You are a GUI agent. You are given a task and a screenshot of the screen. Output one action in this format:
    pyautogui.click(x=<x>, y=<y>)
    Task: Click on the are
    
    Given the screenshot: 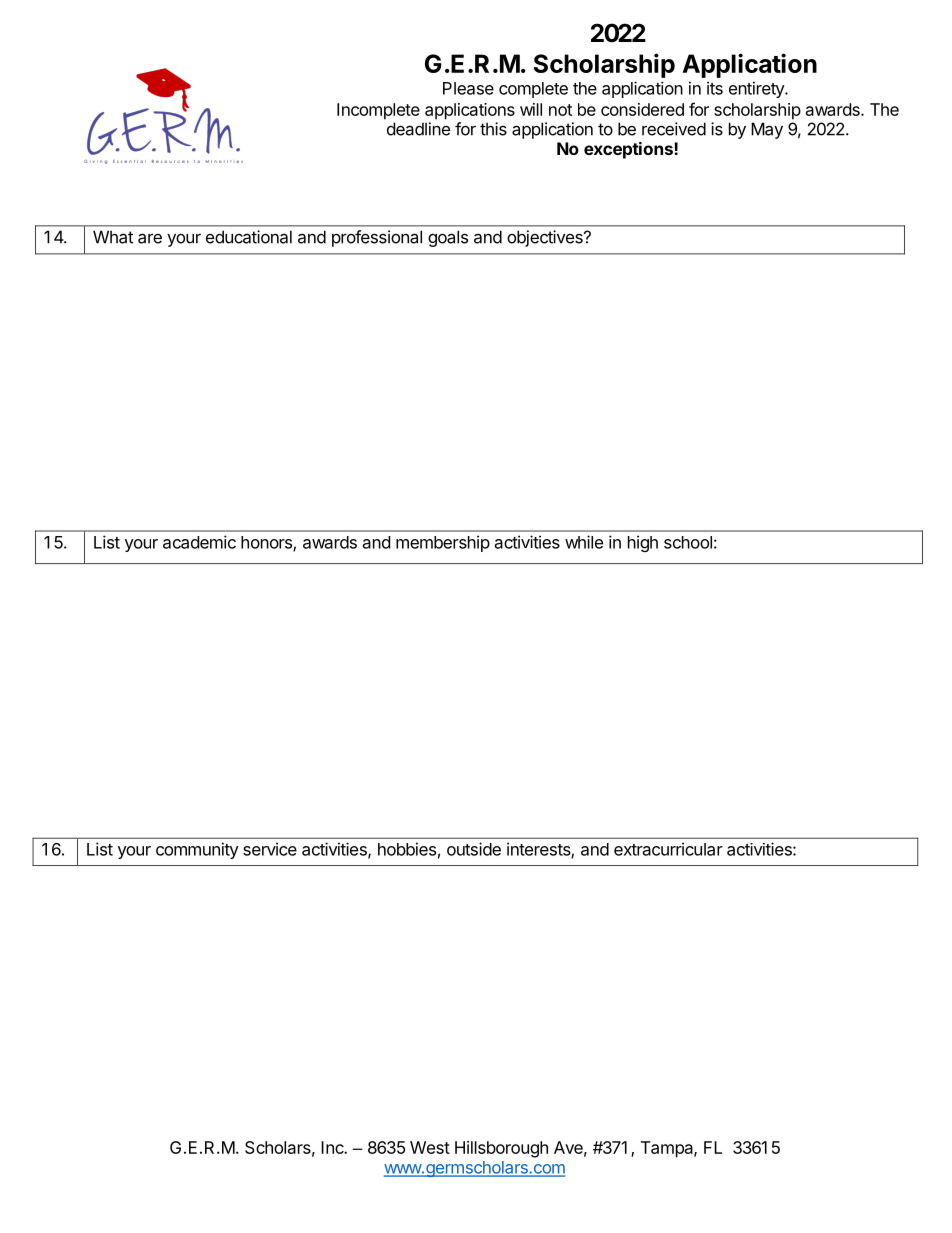 What is the action you would take?
    pyautogui.click(x=150, y=238)
